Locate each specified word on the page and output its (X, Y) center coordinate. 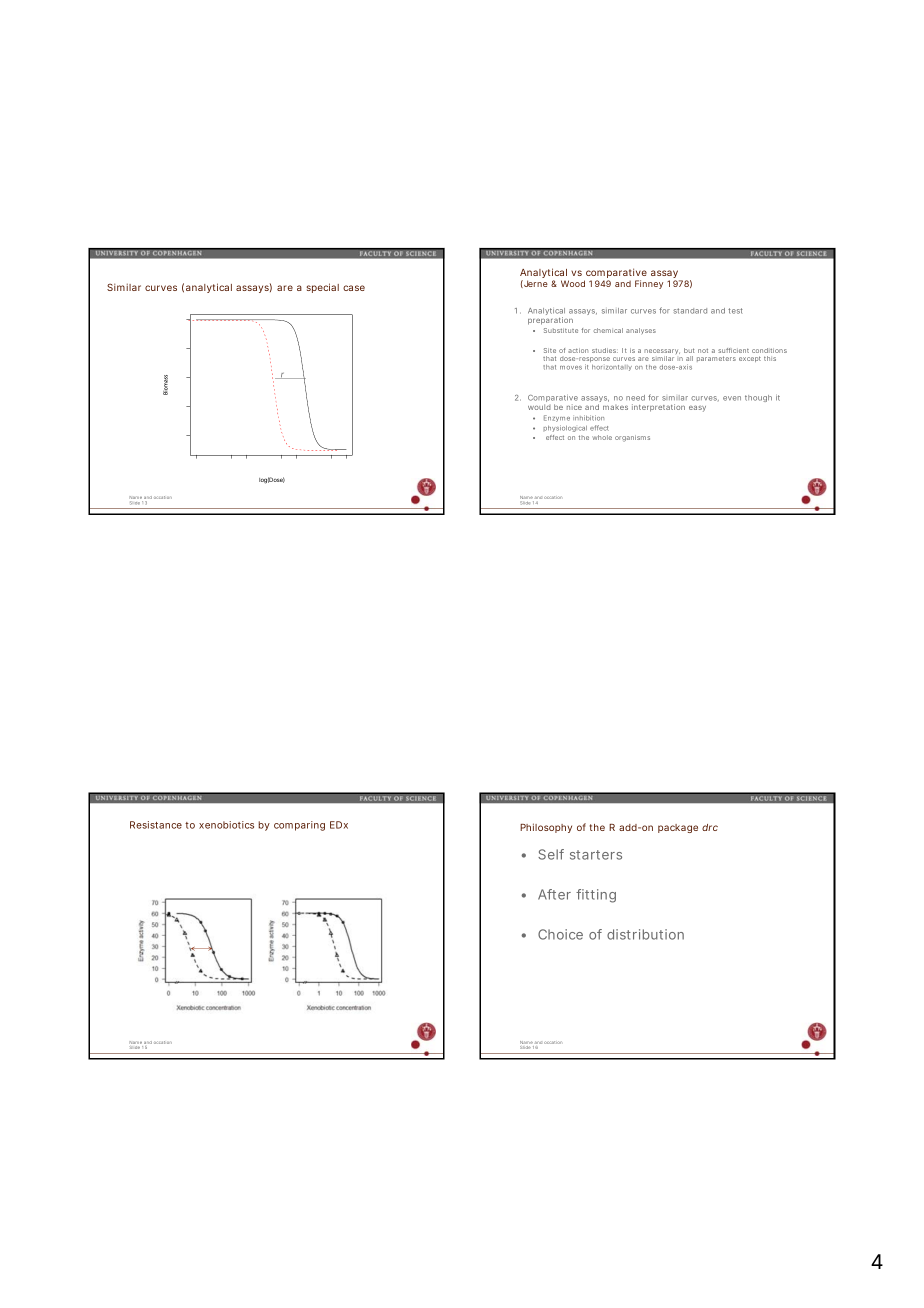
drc (710, 827)
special (323, 288)
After (554, 894)
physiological (565, 428)
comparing (299, 826)
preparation (550, 321)
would (539, 407)
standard (690, 311)
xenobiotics (226, 825)
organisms (632, 438)
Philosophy (546, 828)
